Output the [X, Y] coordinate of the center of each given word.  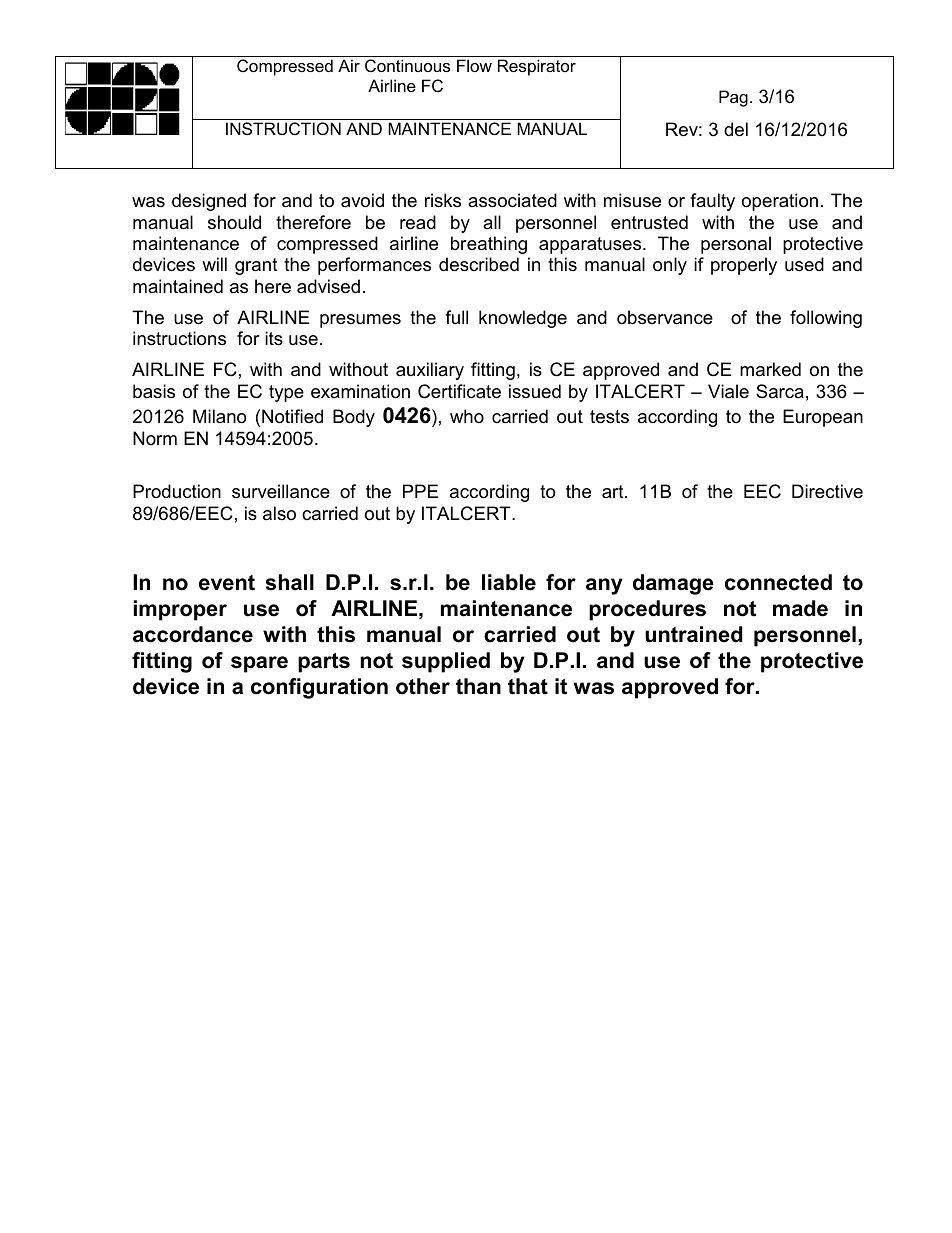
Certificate [459, 391]
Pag [733, 98]
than [478, 686]
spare [259, 664]
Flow [474, 65]
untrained [694, 634]
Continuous [407, 65]
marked [770, 369]
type [286, 393]
